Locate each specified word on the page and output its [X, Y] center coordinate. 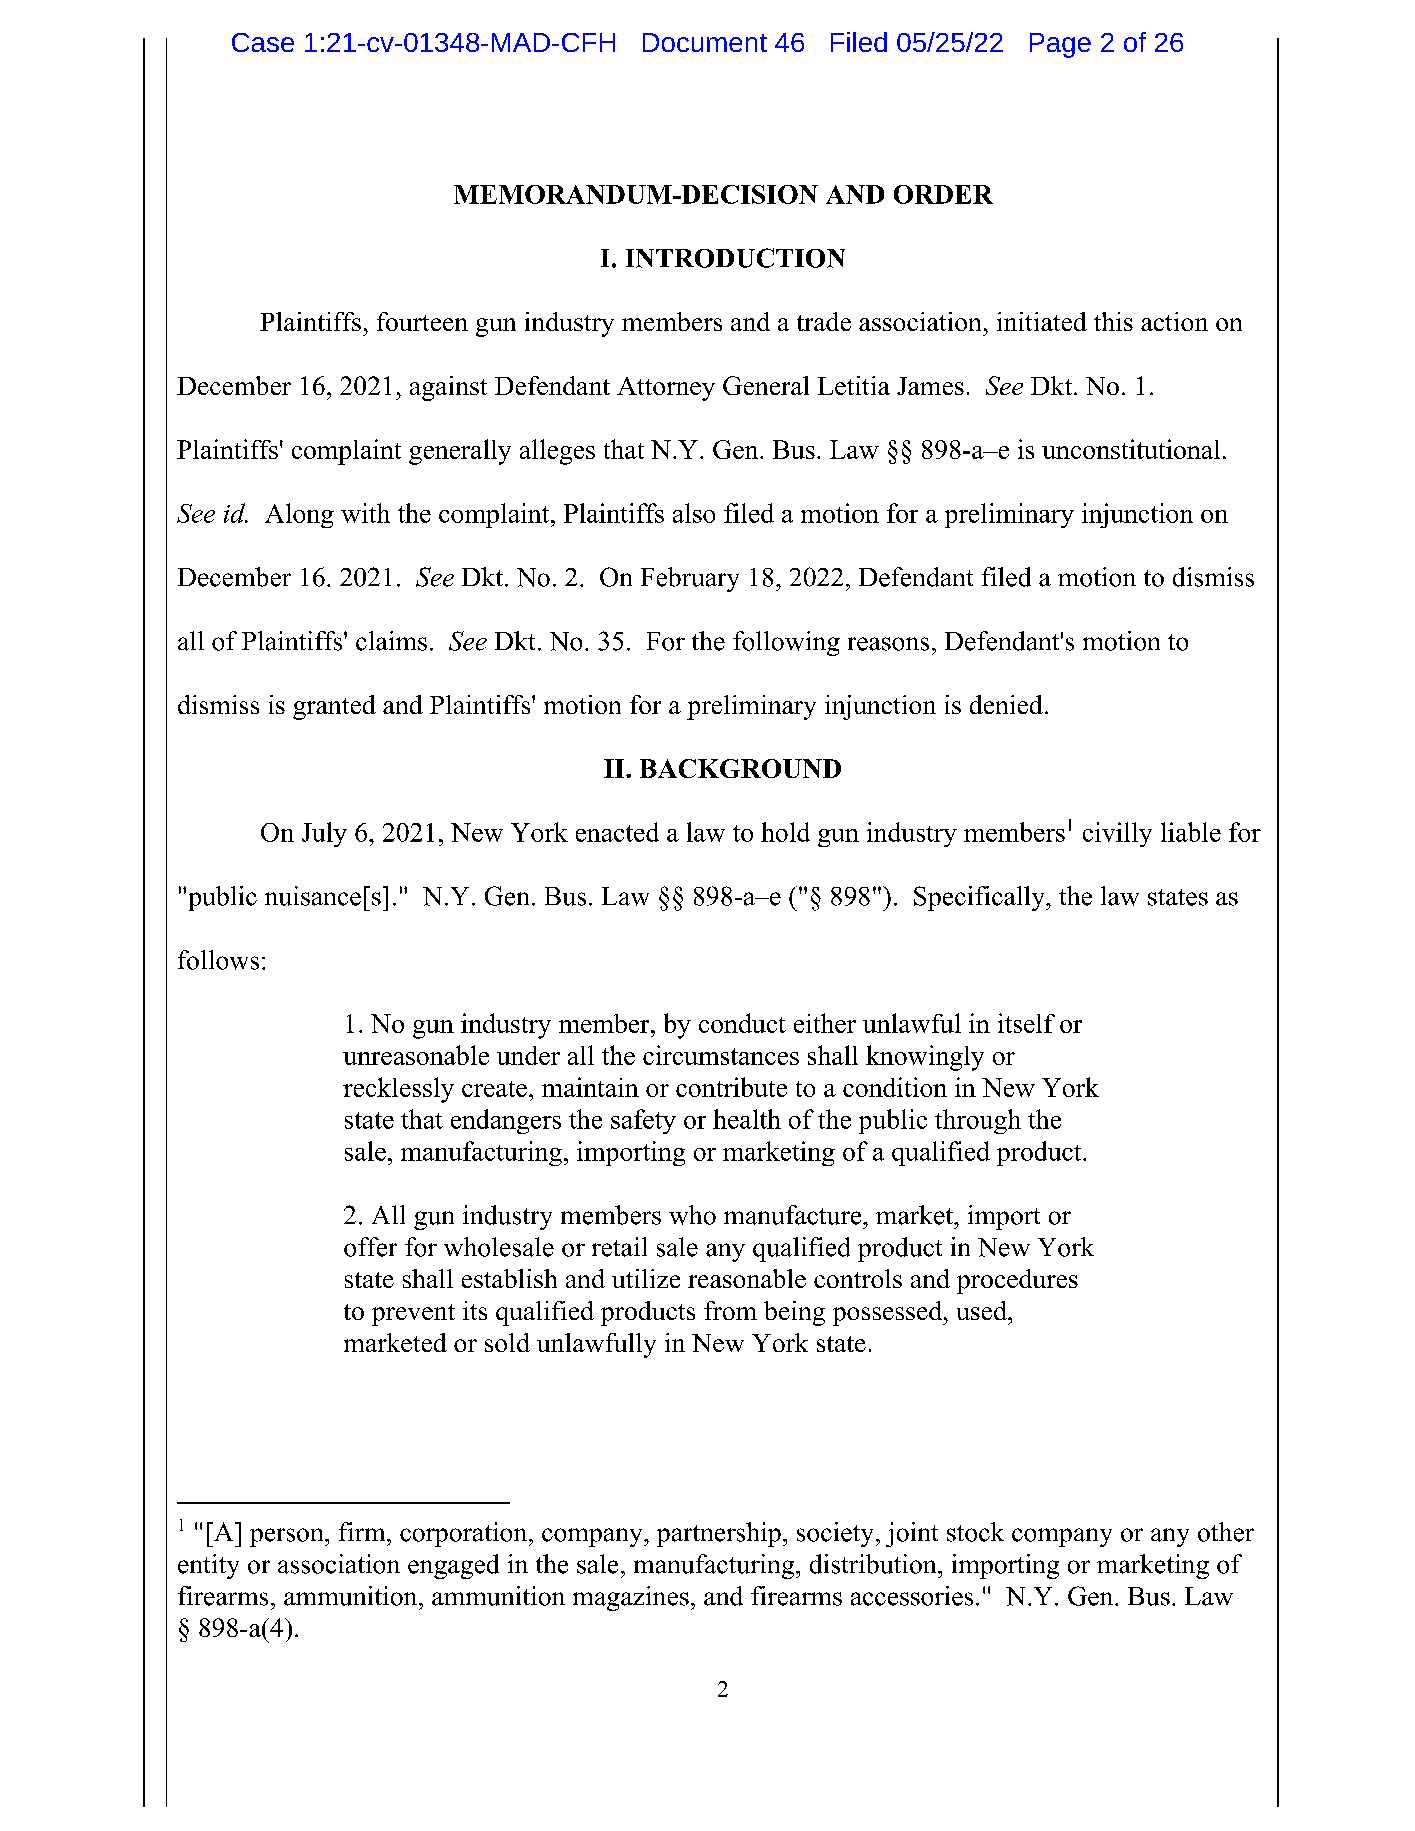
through [978, 1121]
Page [1060, 45]
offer [370, 1247]
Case [263, 42]
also [694, 513]
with [365, 513]
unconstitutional [1131, 449]
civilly [1117, 834]
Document [705, 42]
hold [785, 832]
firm [363, 1531]
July [324, 834]
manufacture [794, 1215]
